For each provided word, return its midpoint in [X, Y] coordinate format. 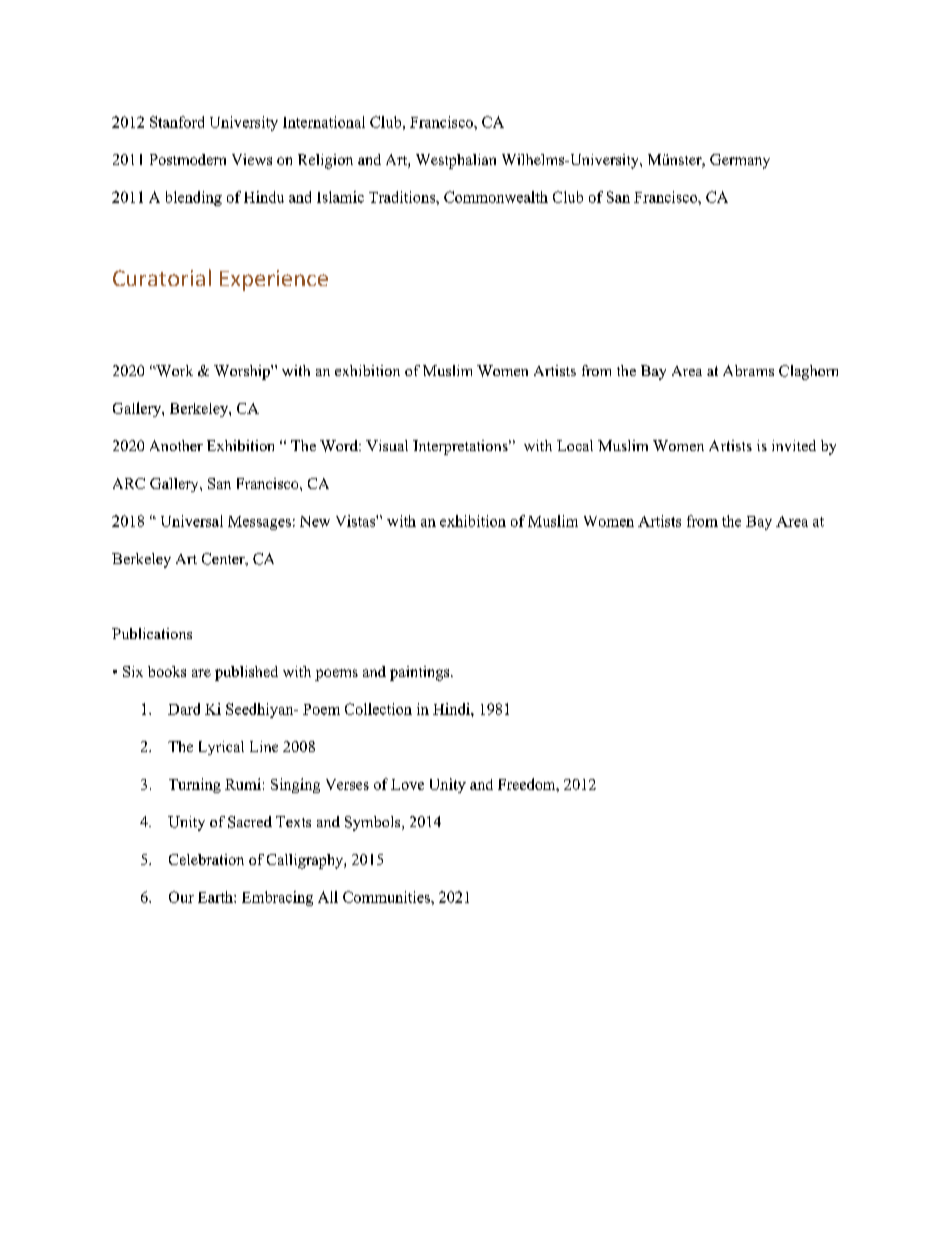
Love [407, 784]
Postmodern [188, 159]
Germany [740, 161]
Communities [387, 897]
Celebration [206, 859]
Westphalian [456, 161]
